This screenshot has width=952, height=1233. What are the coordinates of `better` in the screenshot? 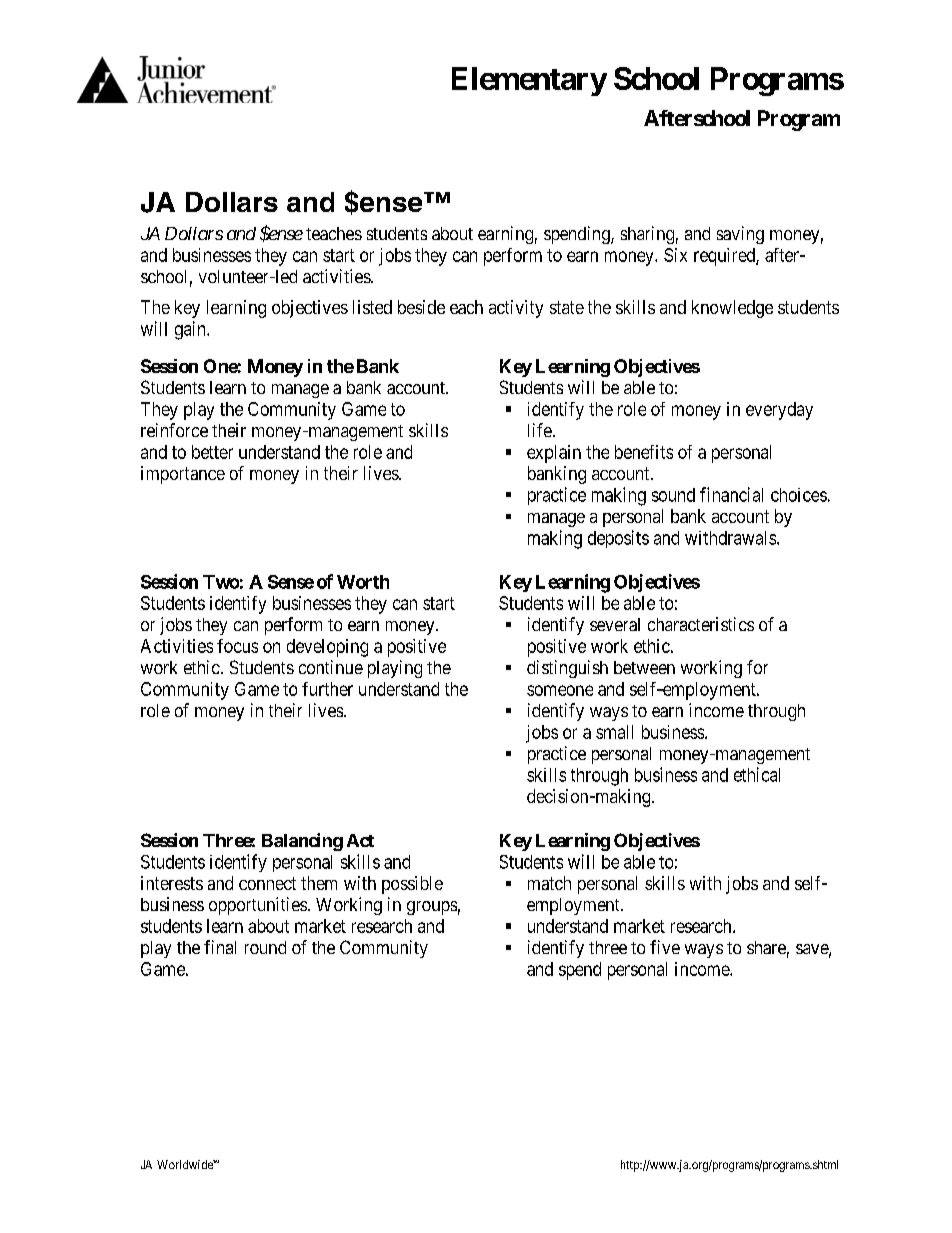 It's located at (212, 452).
